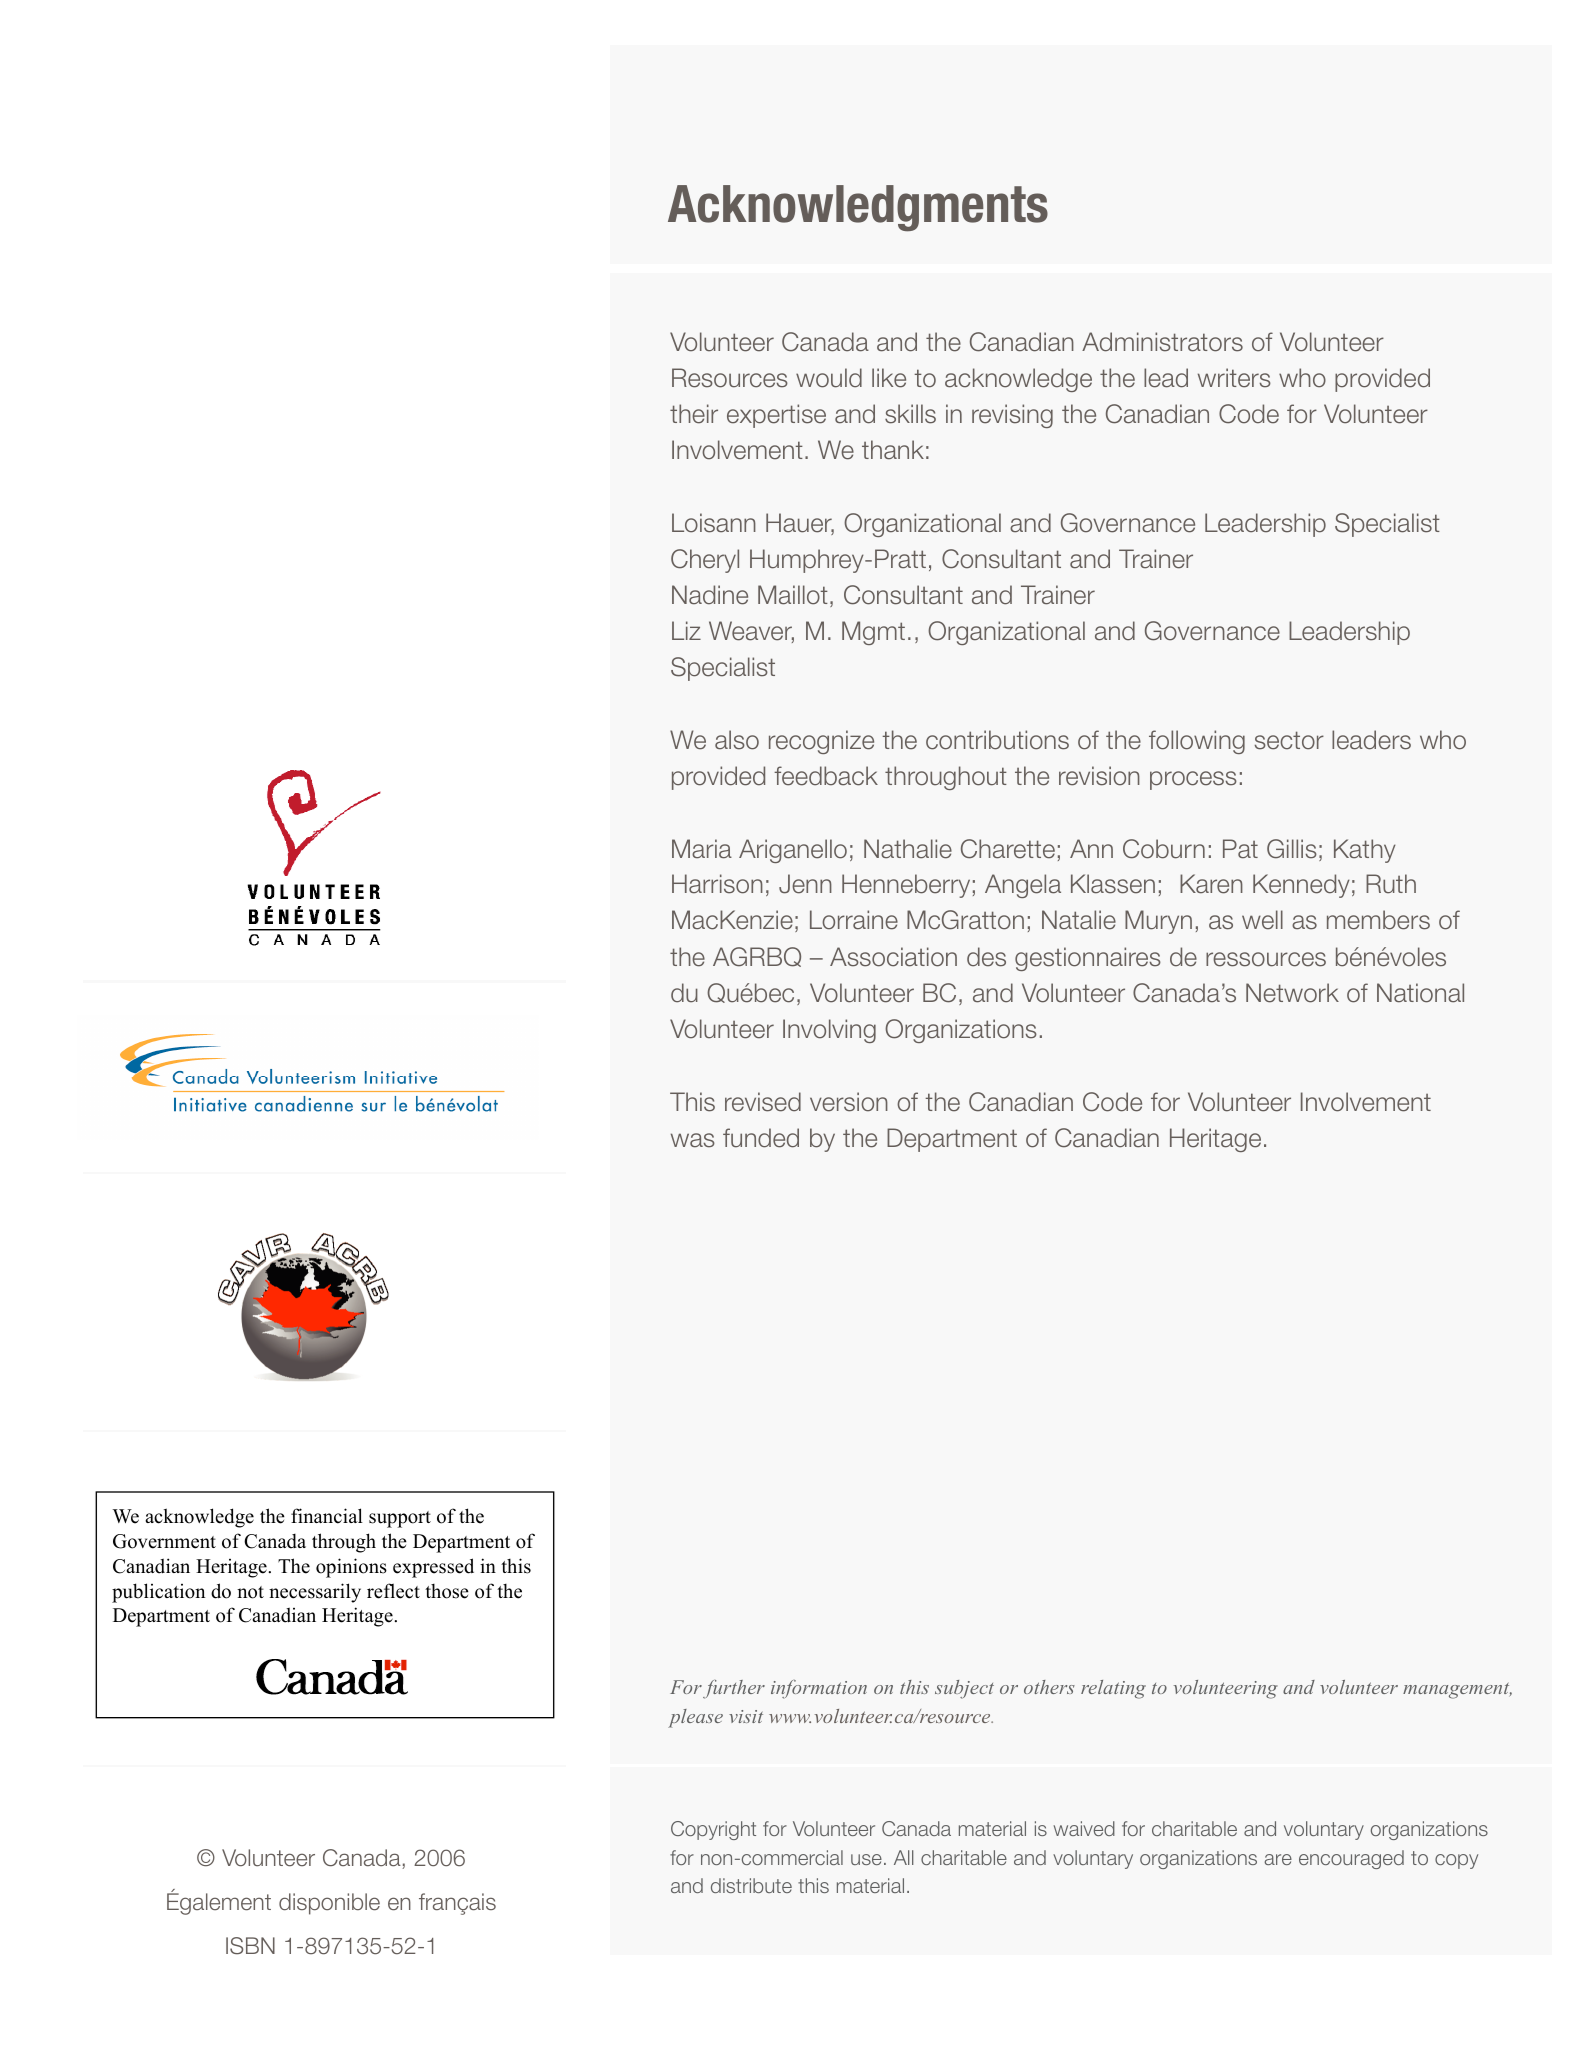 The width and height of the screenshot is (1581, 2047). Describe the element at coordinates (858, 208) in the screenshot. I see `Acknowledgments` at that location.
